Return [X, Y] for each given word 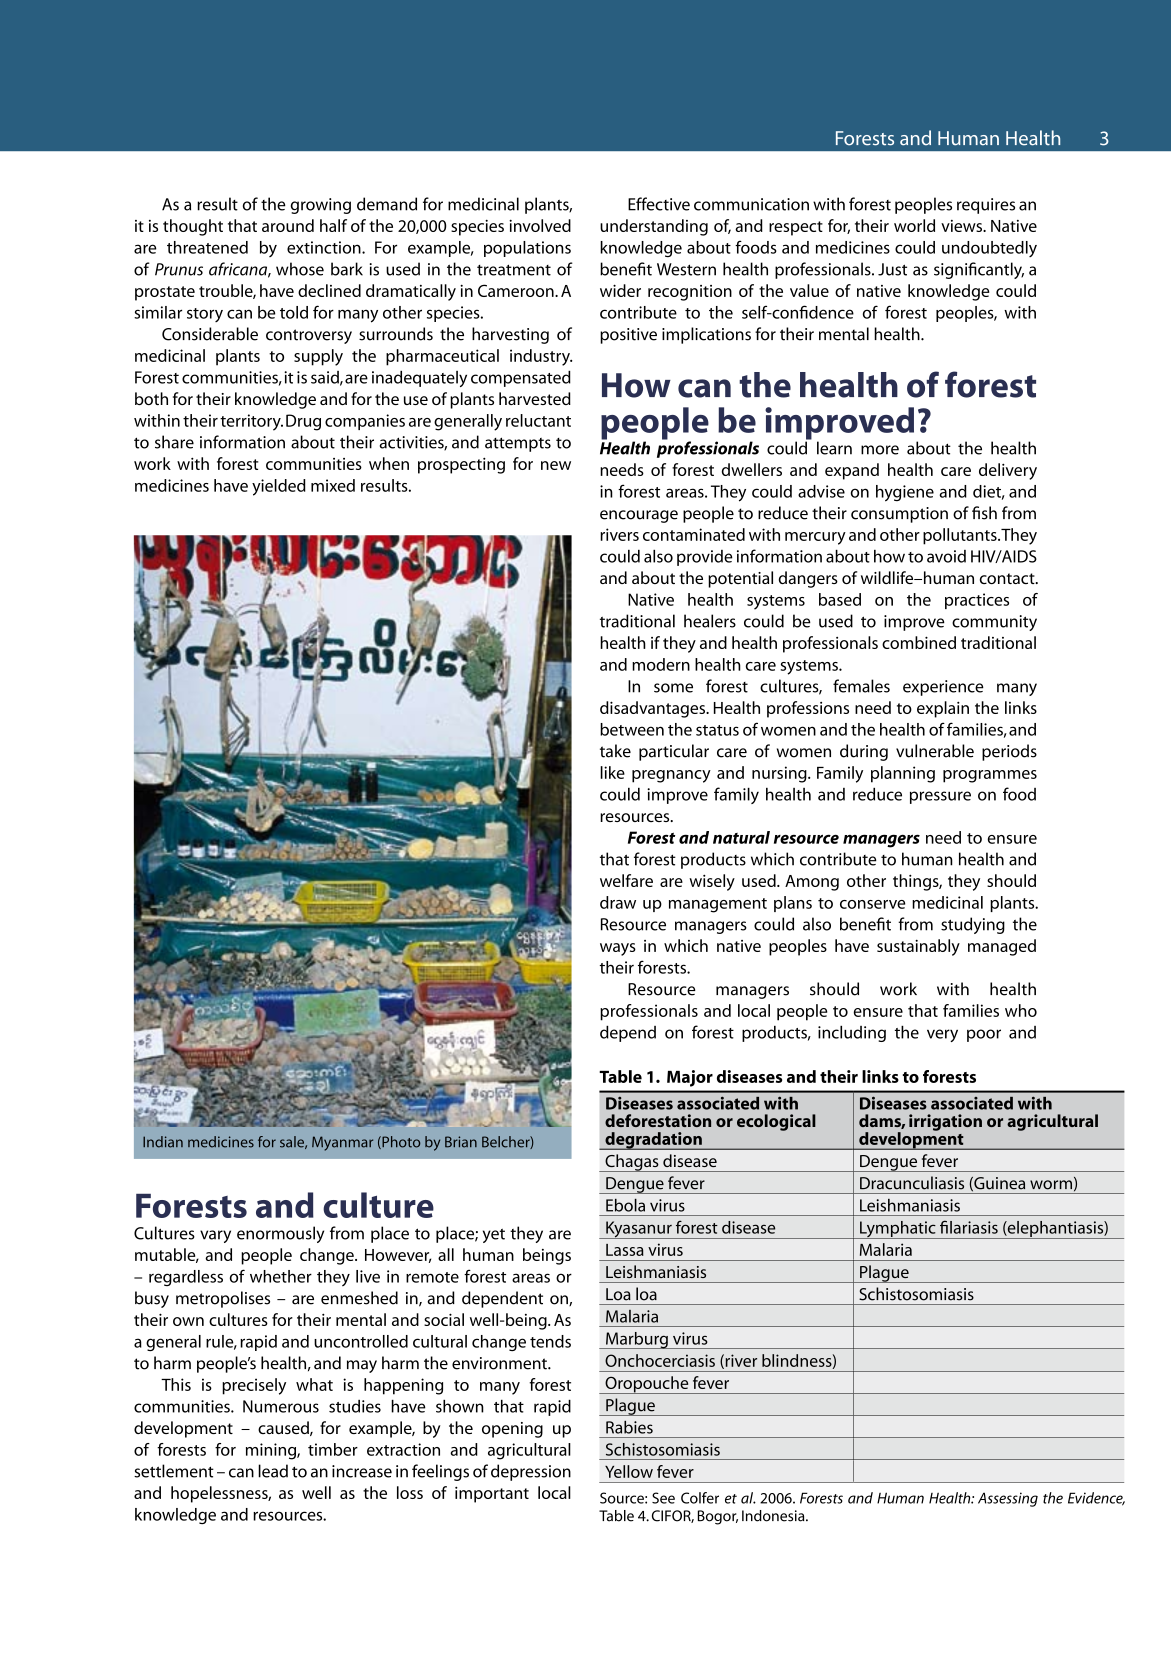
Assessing [1008, 1499]
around [288, 225]
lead [273, 1471]
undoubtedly [989, 249]
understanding [654, 227]
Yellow [629, 1471]
